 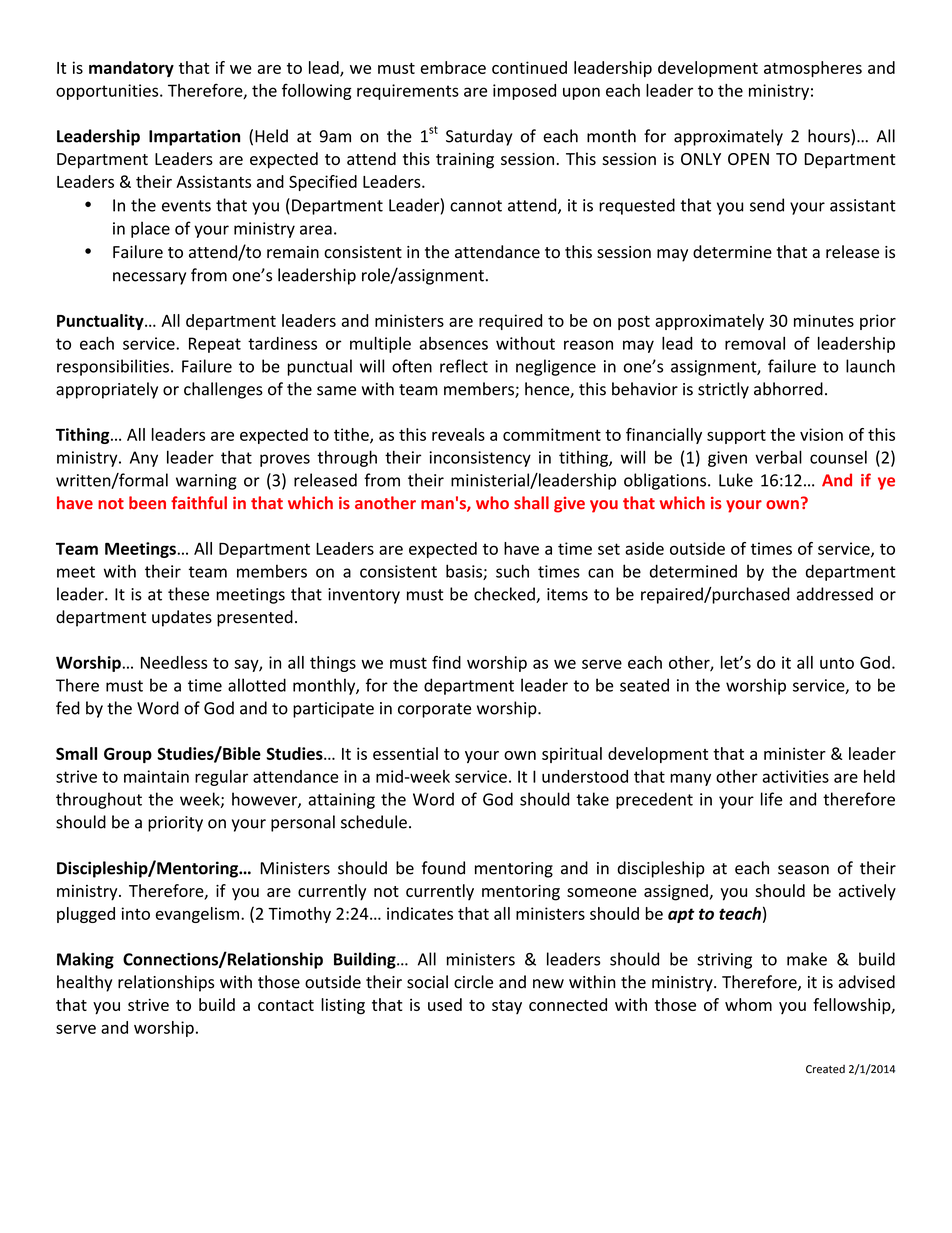 What do you see at coordinates (755, 343) in the screenshot?
I see `removal` at bounding box center [755, 343].
